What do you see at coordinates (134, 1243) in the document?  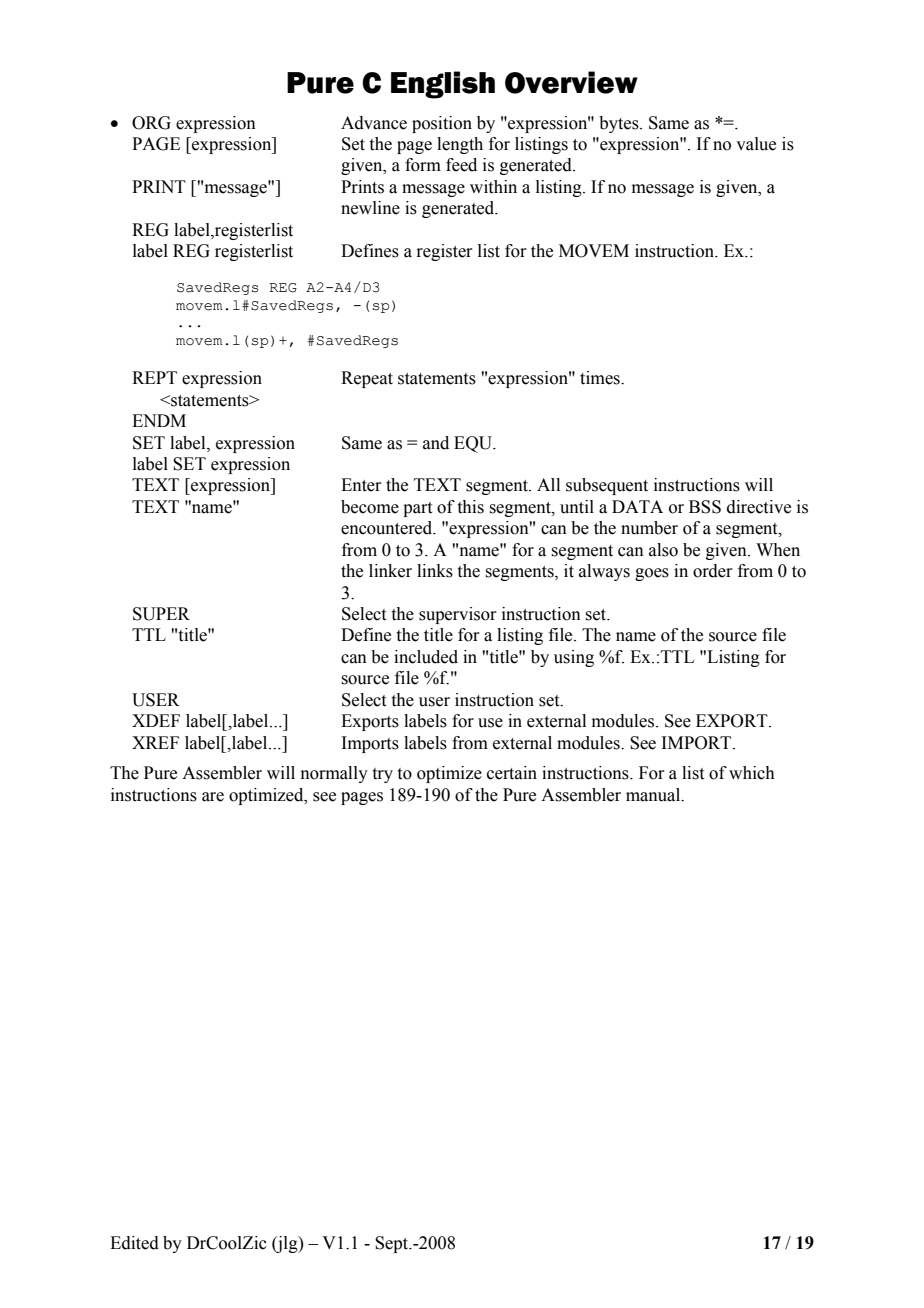 I see `Edited` at bounding box center [134, 1243].
